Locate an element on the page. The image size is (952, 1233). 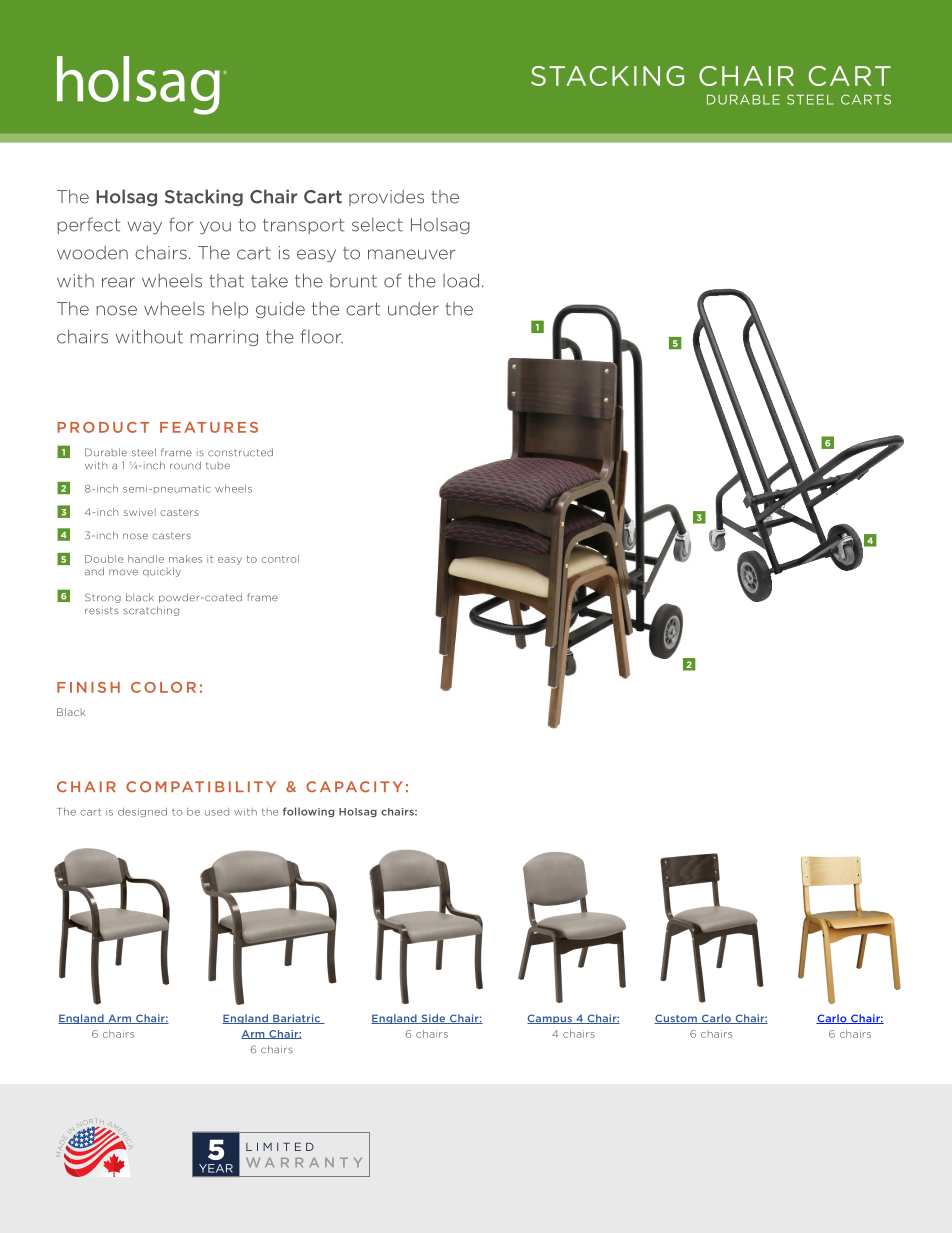
Campus is located at coordinates (550, 1019).
